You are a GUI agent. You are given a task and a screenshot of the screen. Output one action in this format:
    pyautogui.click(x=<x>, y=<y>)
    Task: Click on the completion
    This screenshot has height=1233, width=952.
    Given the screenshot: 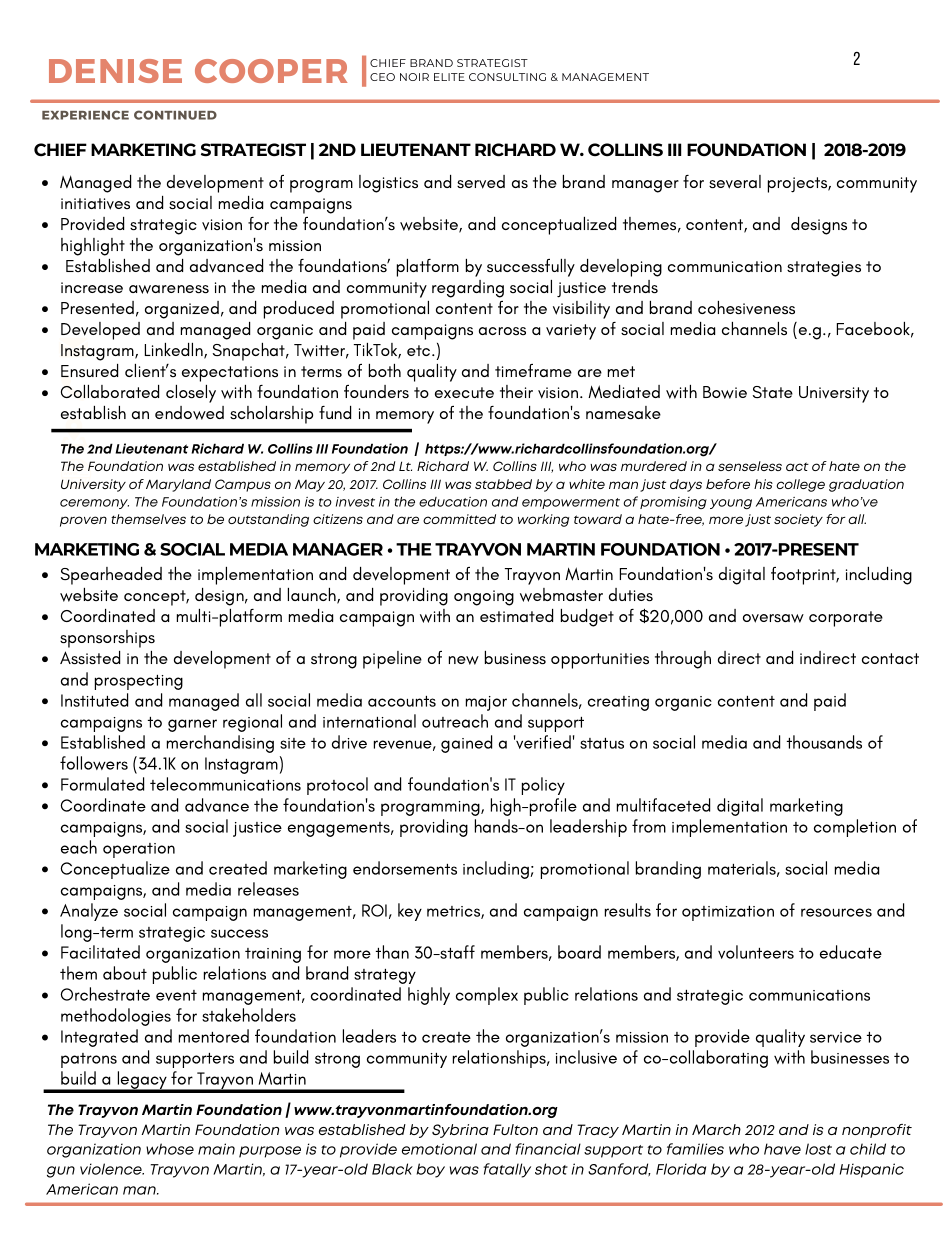 What is the action you would take?
    pyautogui.click(x=855, y=828)
